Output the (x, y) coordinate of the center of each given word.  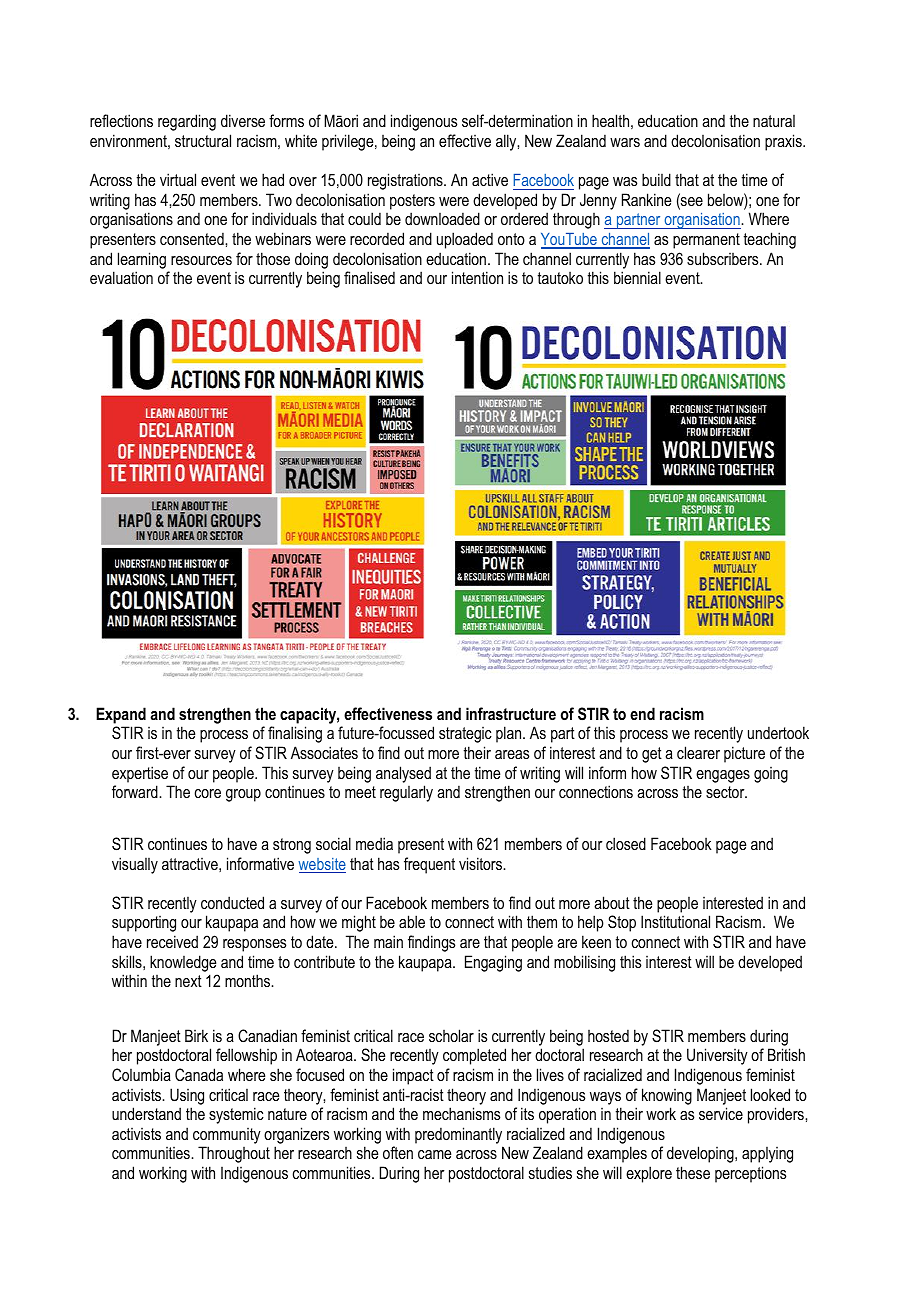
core (207, 793)
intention (477, 277)
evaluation (121, 277)
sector (726, 792)
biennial (637, 277)
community (227, 1136)
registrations (406, 181)
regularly (406, 793)
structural (203, 140)
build (656, 179)
